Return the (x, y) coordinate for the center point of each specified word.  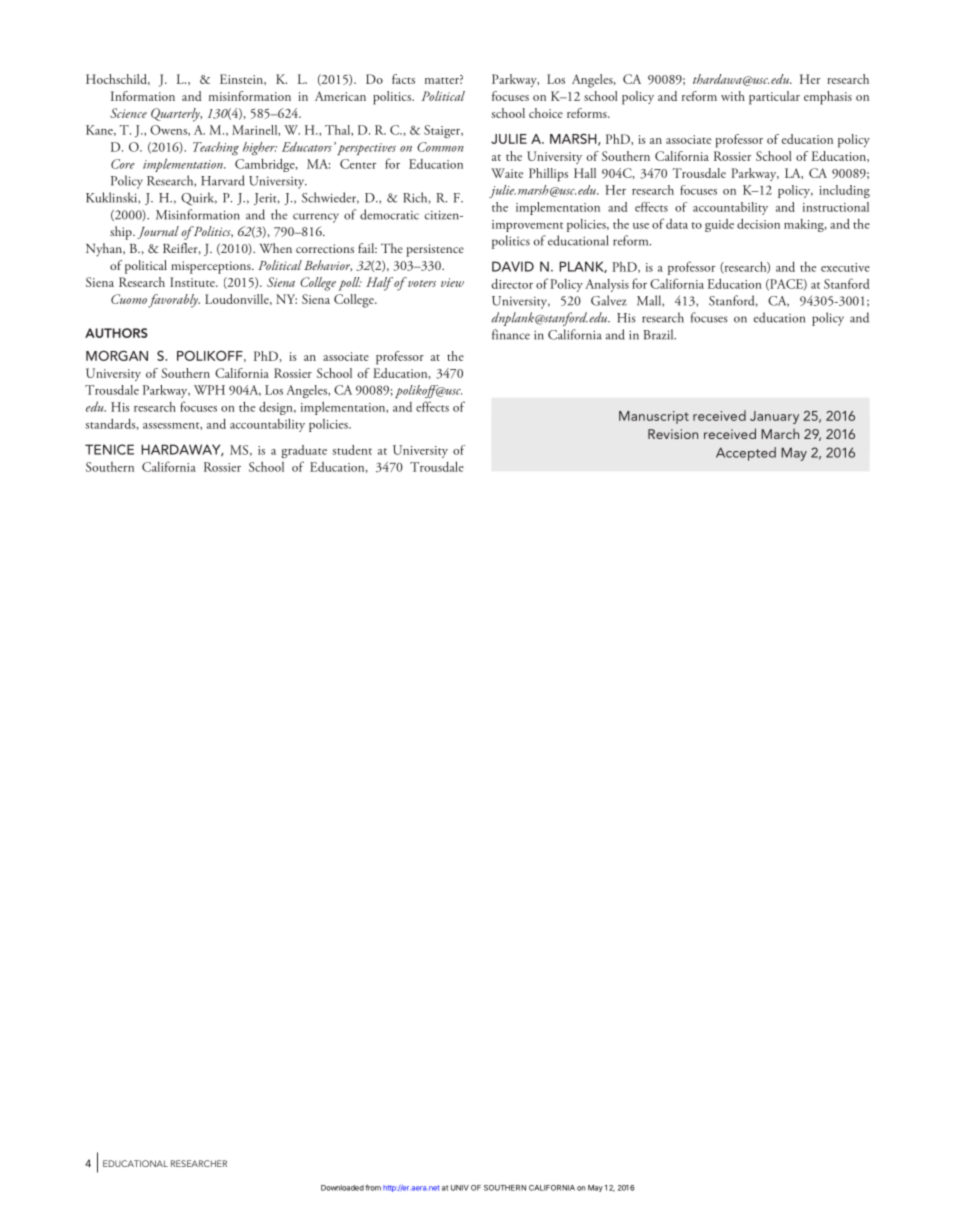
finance (511, 334)
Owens (169, 130)
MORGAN (117, 355)
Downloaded (342, 1188)
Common (440, 147)
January (774, 417)
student (352, 450)
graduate (304, 451)
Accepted (746, 454)
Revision (673, 434)
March (780, 433)
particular (774, 98)
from (373, 1187)
